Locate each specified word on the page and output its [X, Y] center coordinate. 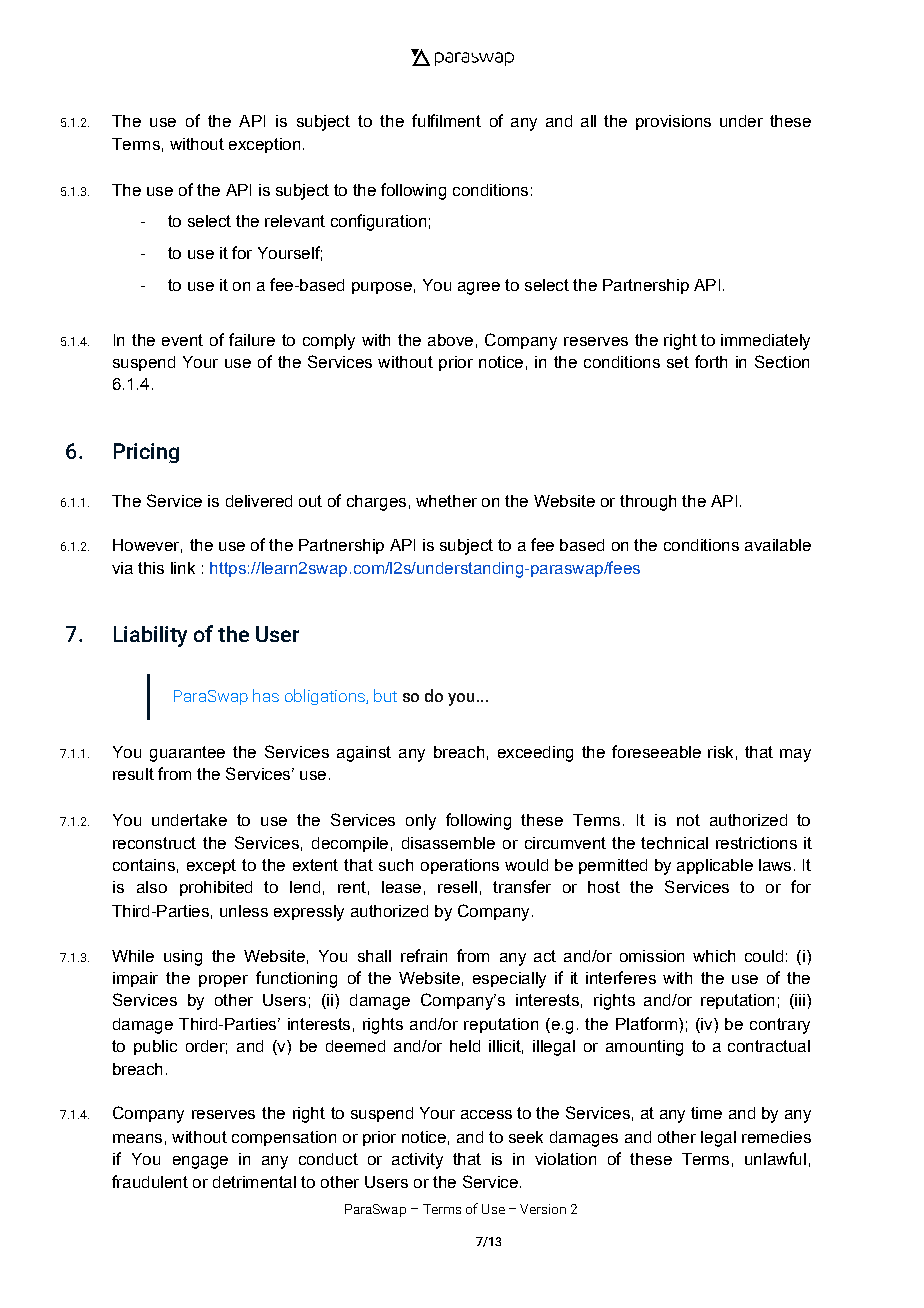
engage [200, 1162]
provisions [673, 122]
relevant [295, 221]
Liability [150, 636]
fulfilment [446, 120]
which [714, 956]
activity [417, 1161]
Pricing [146, 453]
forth [711, 361]
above [450, 340]
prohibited [216, 888]
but [385, 695]
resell [457, 887]
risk [720, 752]
